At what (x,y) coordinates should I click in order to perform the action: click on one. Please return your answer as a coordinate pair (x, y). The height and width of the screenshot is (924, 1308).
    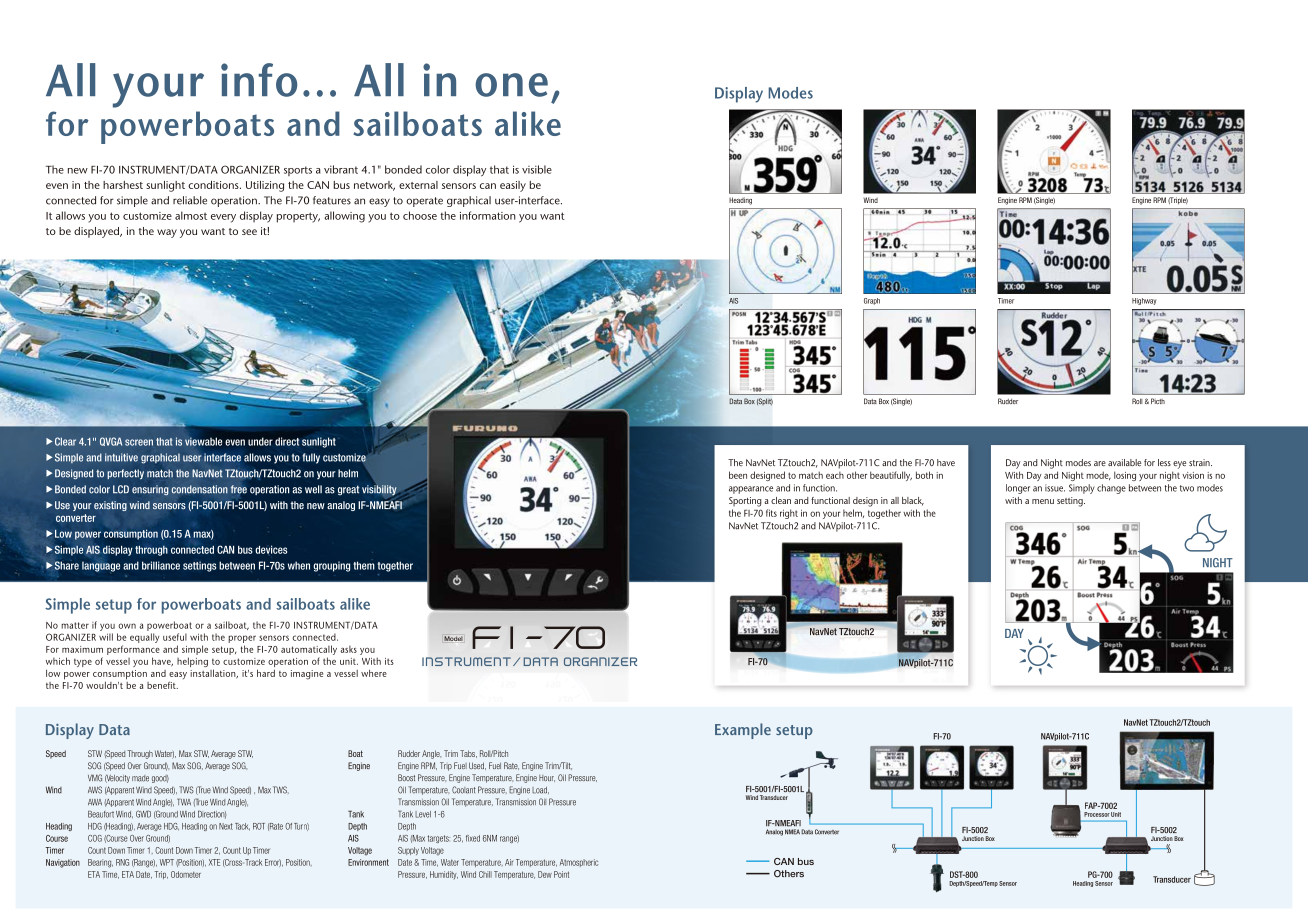
    Looking at the image, I should click on (511, 85).
